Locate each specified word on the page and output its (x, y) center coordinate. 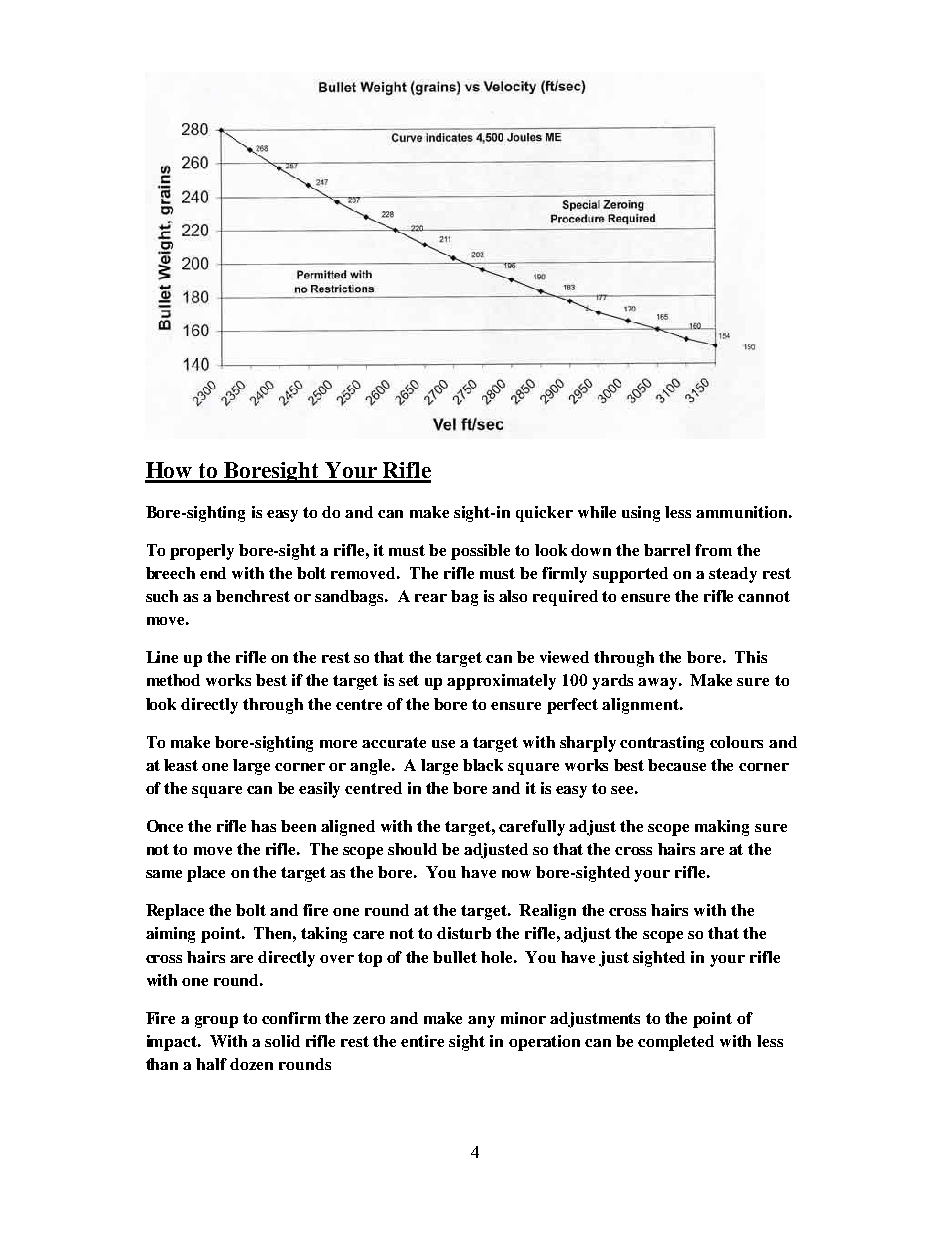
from (713, 550)
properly (202, 552)
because (677, 765)
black (483, 765)
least (181, 765)
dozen (251, 1064)
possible (480, 552)
